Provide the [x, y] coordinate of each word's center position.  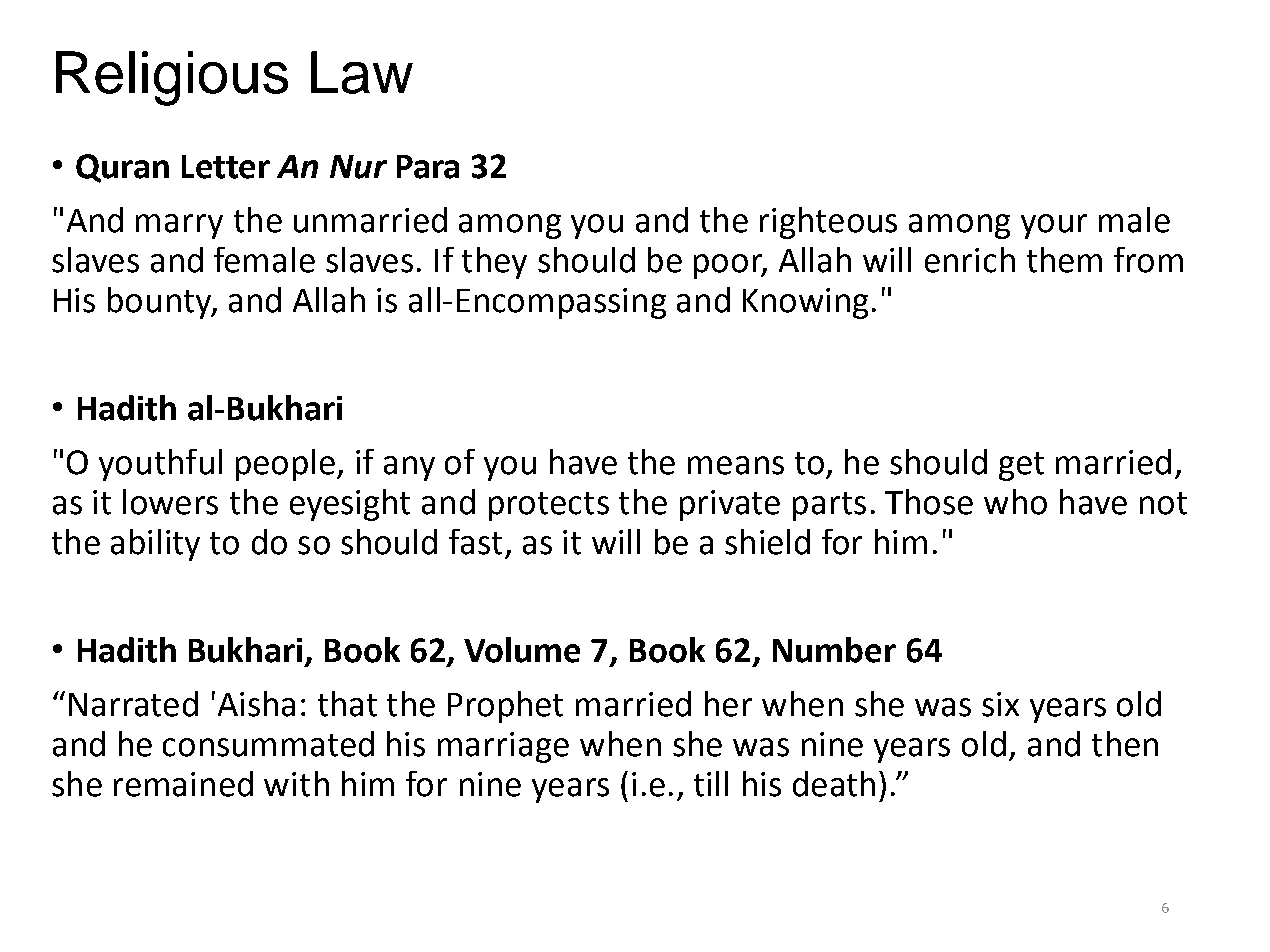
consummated [268, 744]
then [1125, 744]
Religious [172, 78]
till [711, 784]
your [1054, 226]
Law [362, 72]
